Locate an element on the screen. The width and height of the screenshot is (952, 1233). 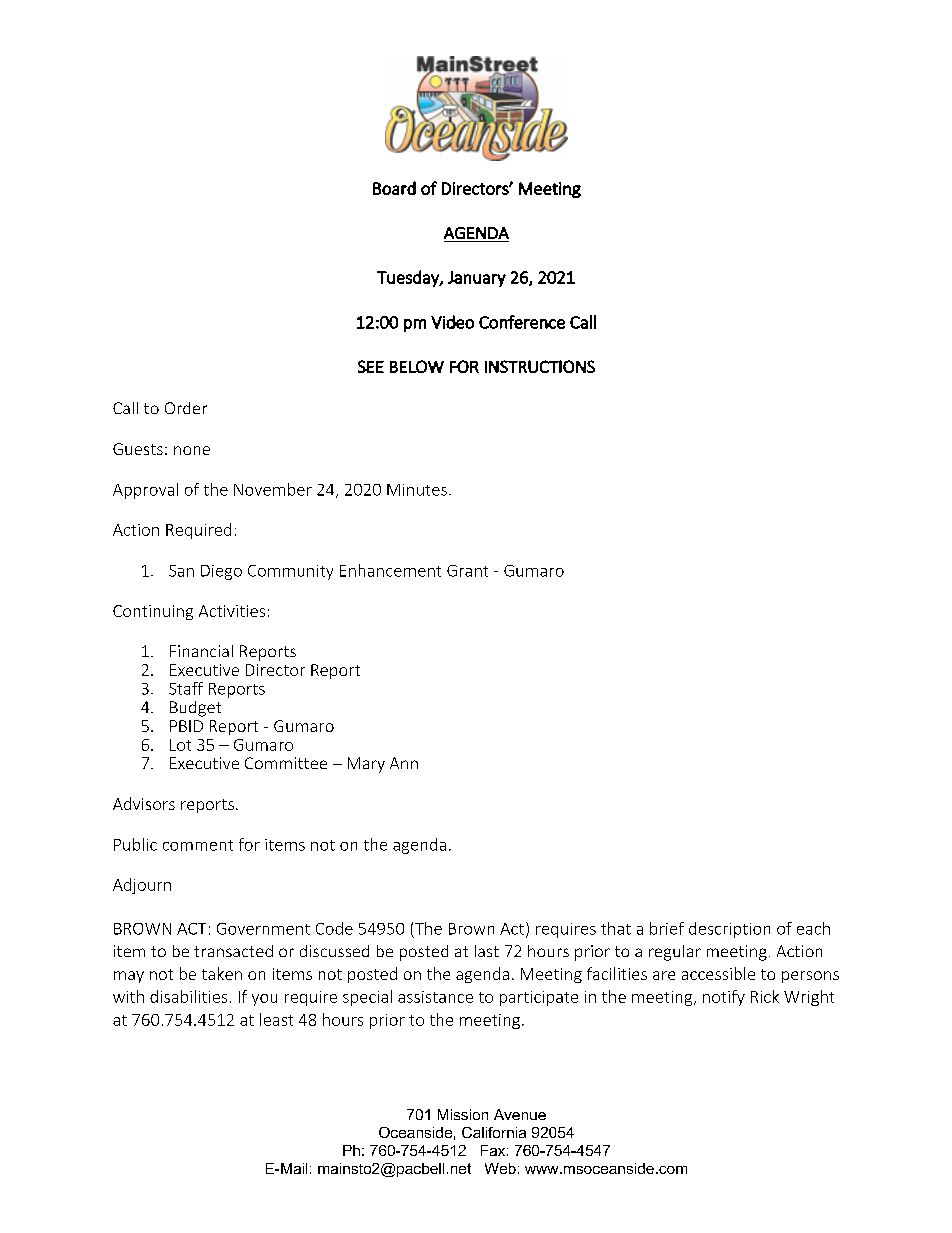
January is located at coordinates (477, 279).
